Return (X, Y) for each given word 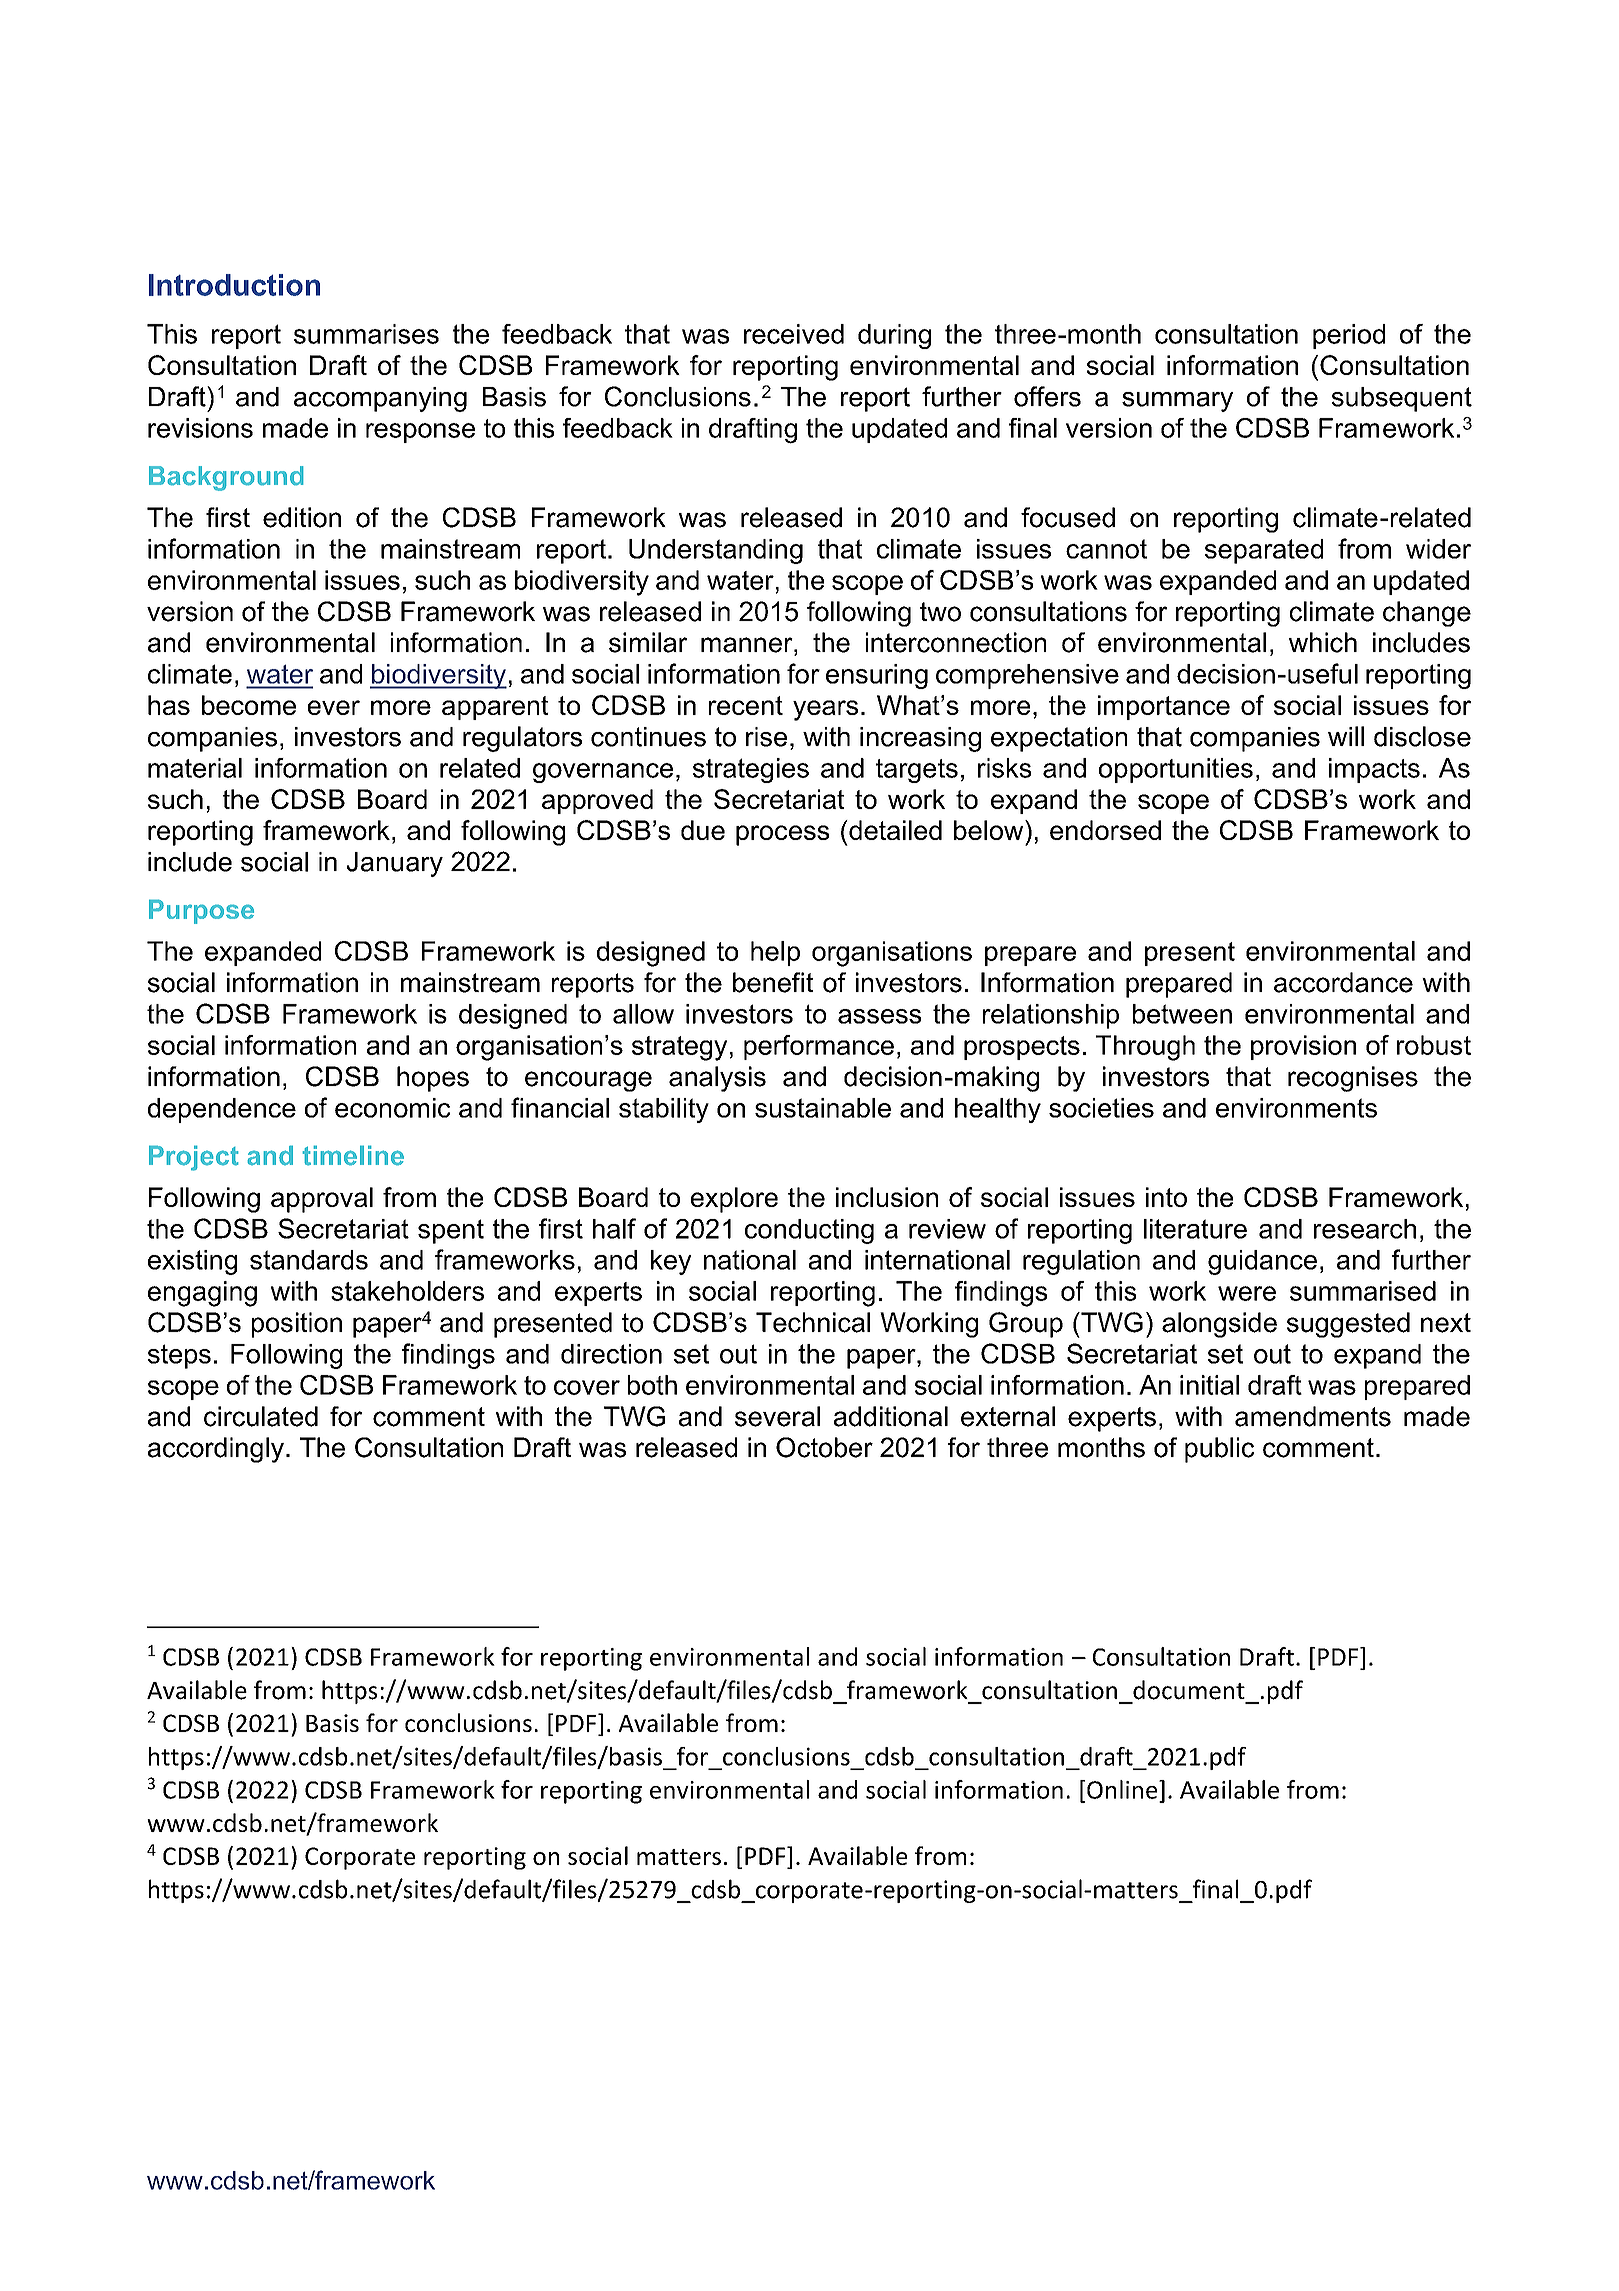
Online (1123, 1789)
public (1219, 1450)
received (794, 334)
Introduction (234, 285)
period (1349, 336)
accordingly (216, 1450)
